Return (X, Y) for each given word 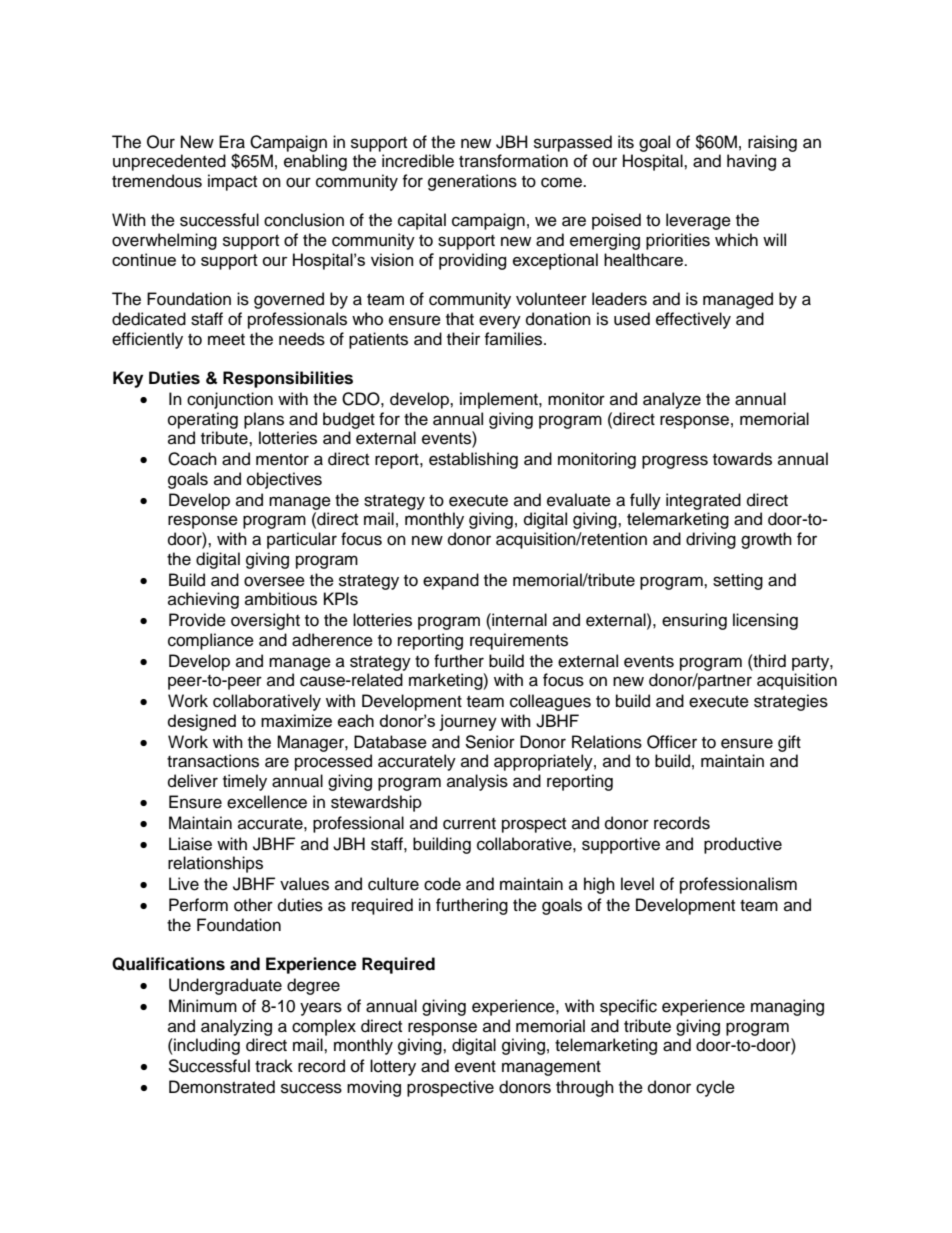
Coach (192, 459)
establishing (473, 460)
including (206, 1046)
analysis (477, 782)
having (751, 162)
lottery (393, 1067)
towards (742, 459)
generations (472, 182)
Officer (672, 742)
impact (232, 182)
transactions (213, 761)
